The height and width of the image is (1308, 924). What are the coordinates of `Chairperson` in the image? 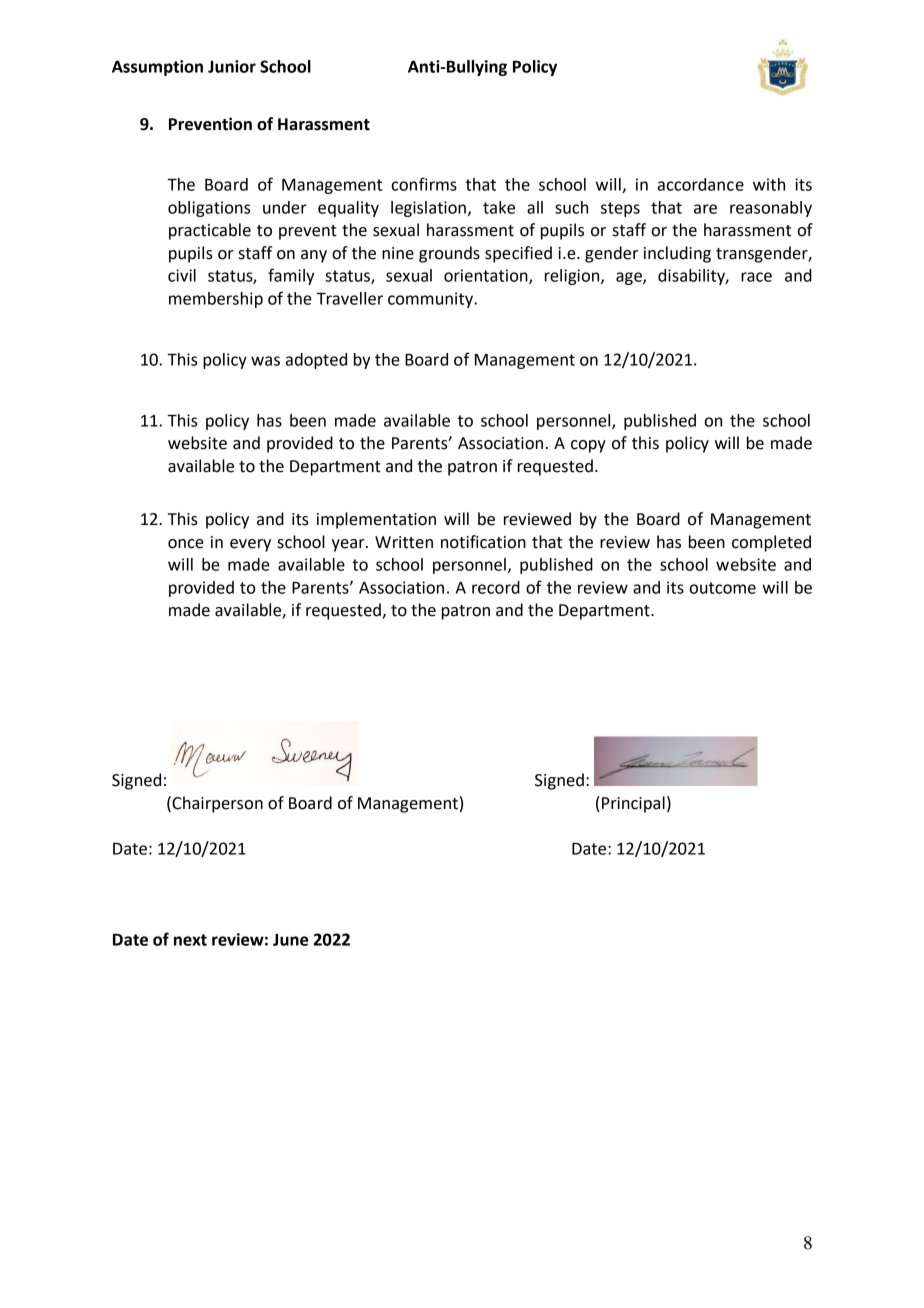 It's located at (216, 804).
